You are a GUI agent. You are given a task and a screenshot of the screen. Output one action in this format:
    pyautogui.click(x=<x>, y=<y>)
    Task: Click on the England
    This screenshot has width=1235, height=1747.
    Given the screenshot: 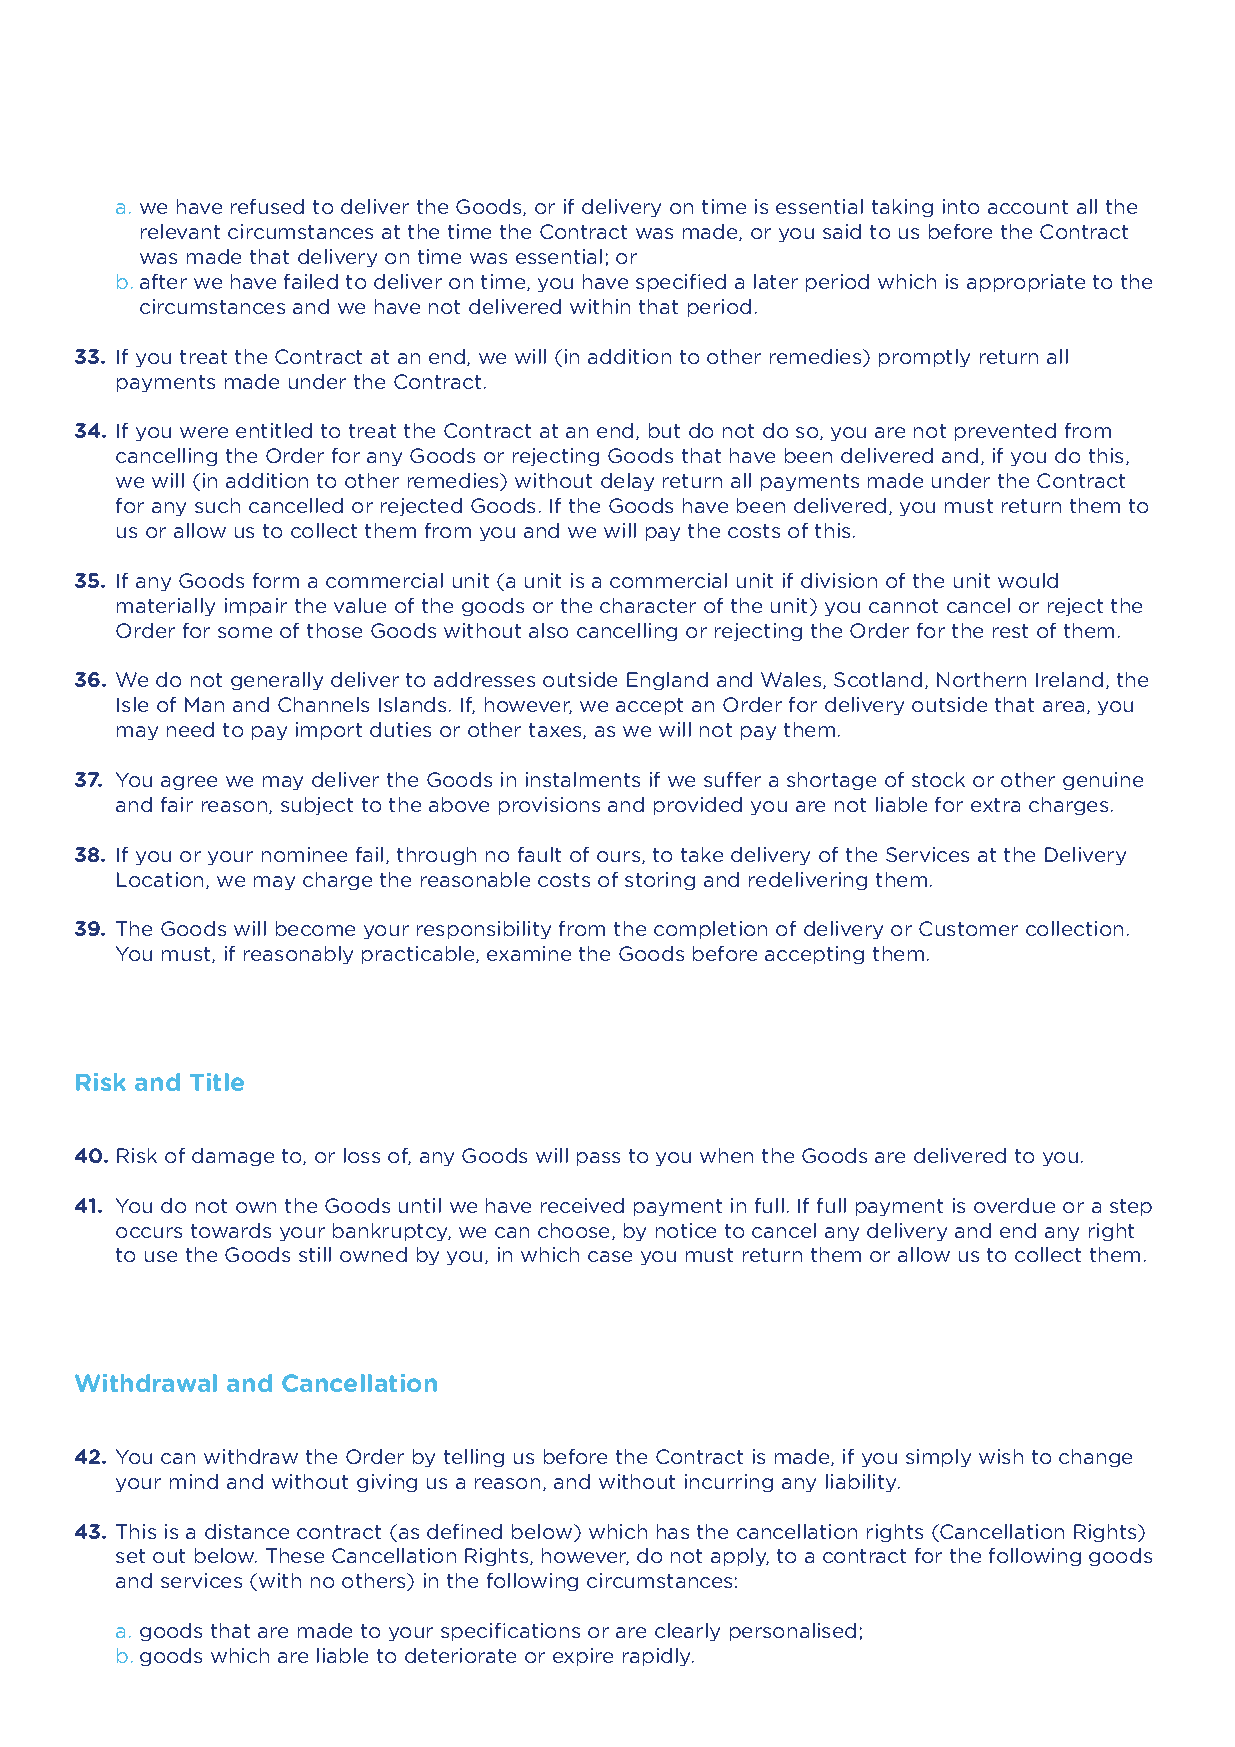 What is the action you would take?
    pyautogui.click(x=667, y=681)
